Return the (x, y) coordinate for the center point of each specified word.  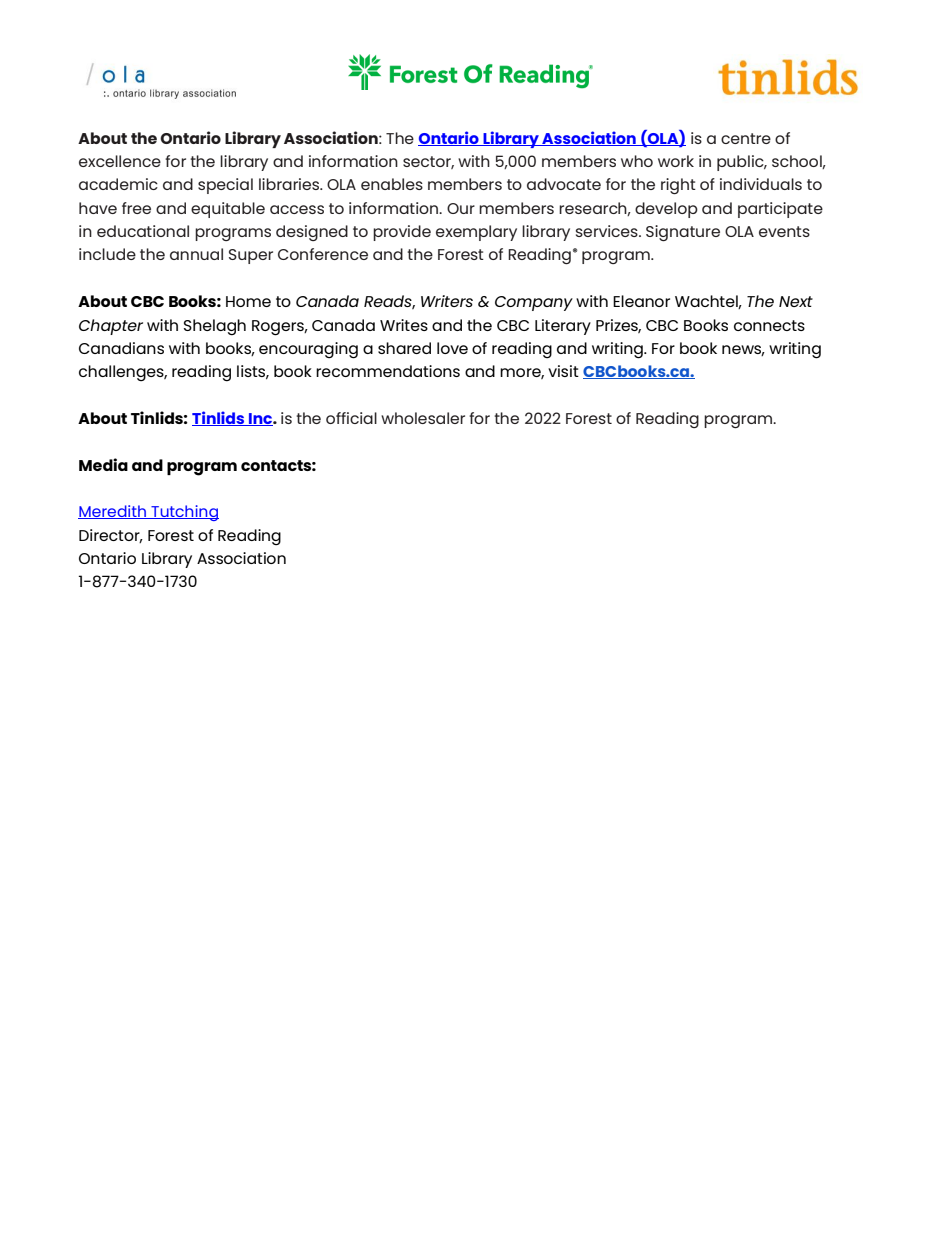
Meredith (113, 512)
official (351, 418)
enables (392, 184)
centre (746, 138)
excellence (120, 161)
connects (769, 325)
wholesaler (423, 418)
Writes (404, 325)
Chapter (111, 327)
